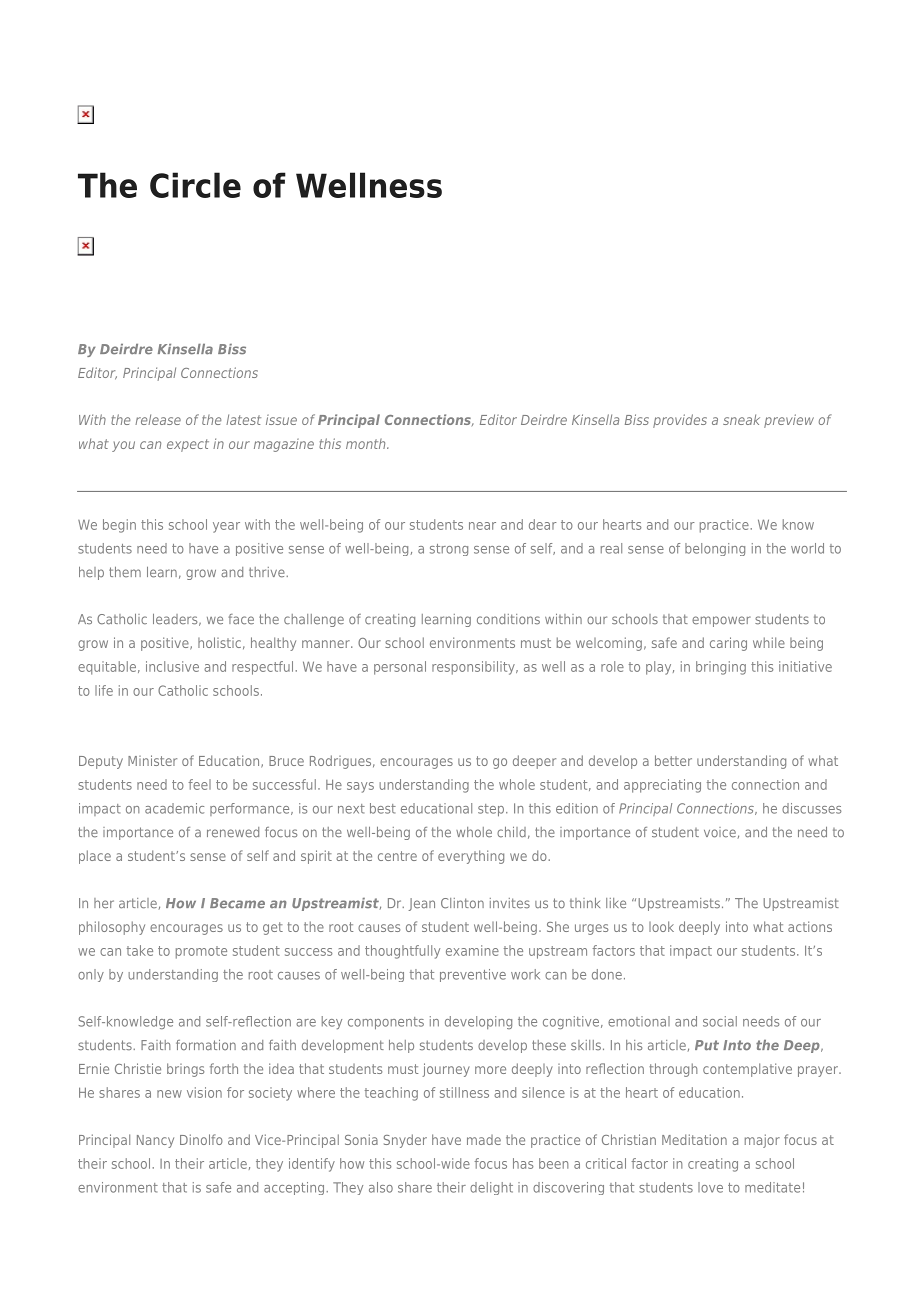 Image resolution: width=924 pixels, height=1308 pixels. Describe the element at coordinates (195, 185) in the screenshot. I see `Circle` at that location.
